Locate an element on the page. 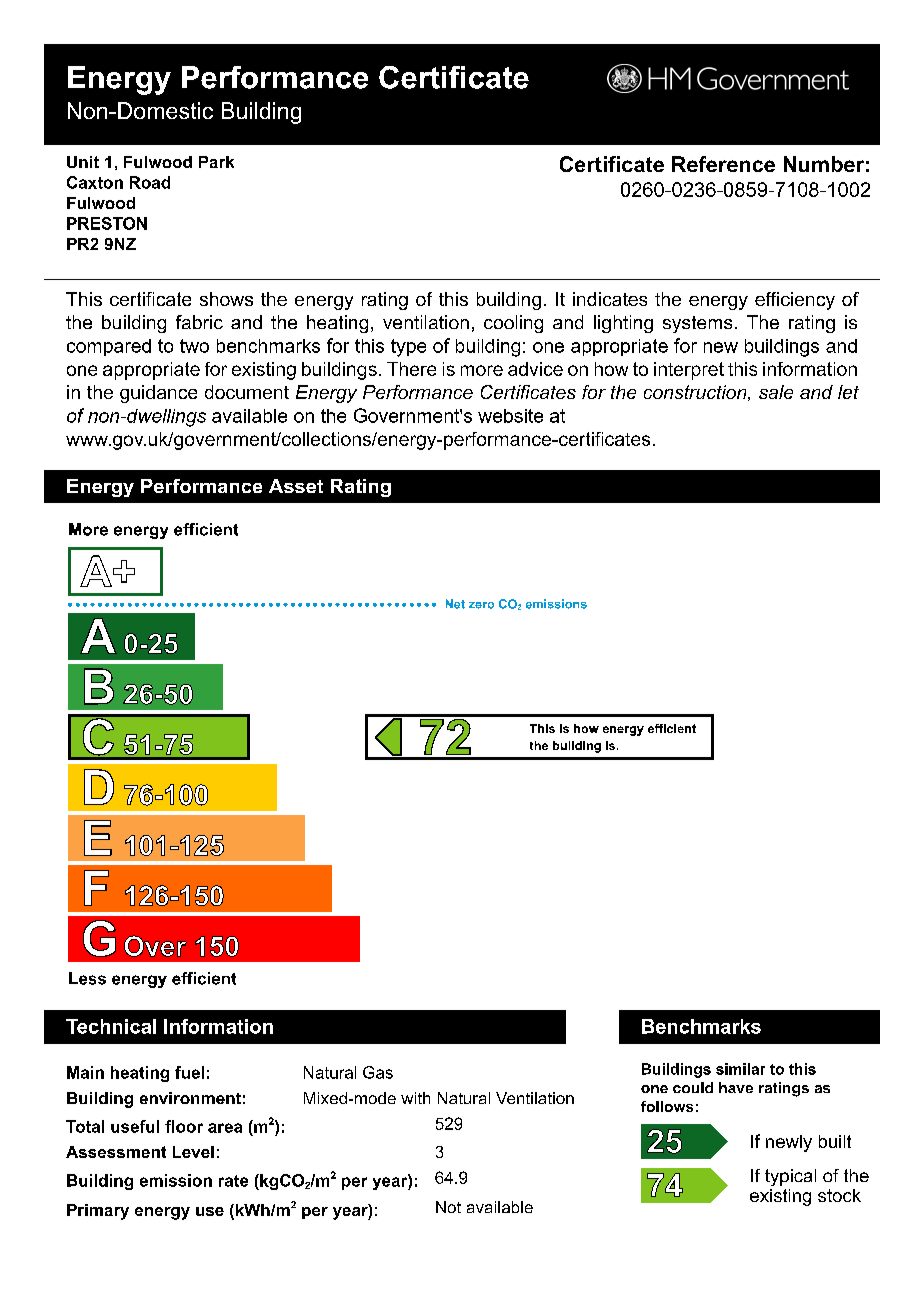  Technical is located at coordinates (111, 1026).
